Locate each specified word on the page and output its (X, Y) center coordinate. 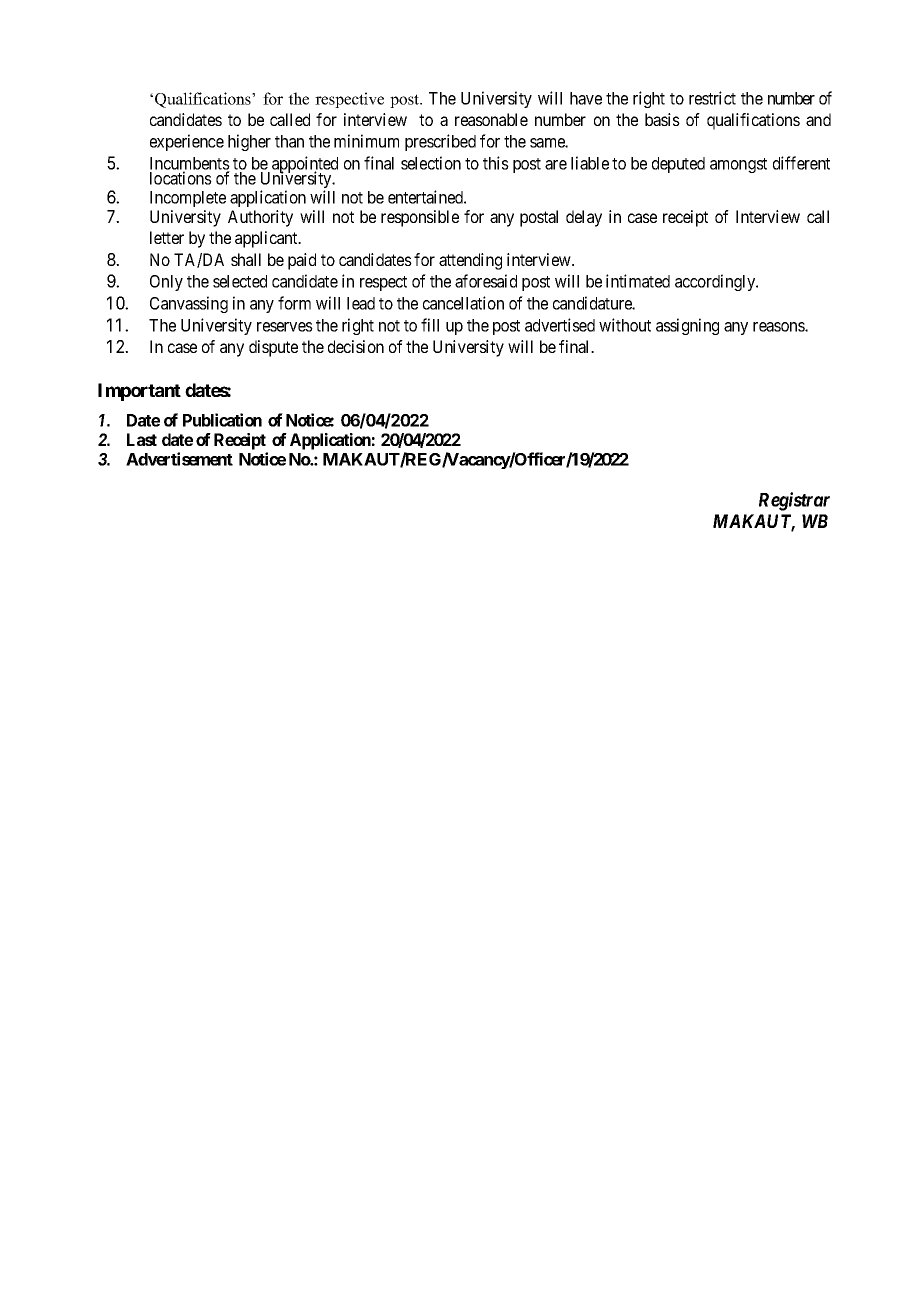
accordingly (716, 282)
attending (470, 261)
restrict (712, 98)
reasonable (491, 119)
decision (356, 346)
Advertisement (179, 459)
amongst (738, 165)
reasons (779, 327)
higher (249, 142)
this (496, 163)
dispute (273, 348)
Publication (222, 420)
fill (430, 325)
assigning (687, 326)
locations (181, 178)
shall (246, 259)
